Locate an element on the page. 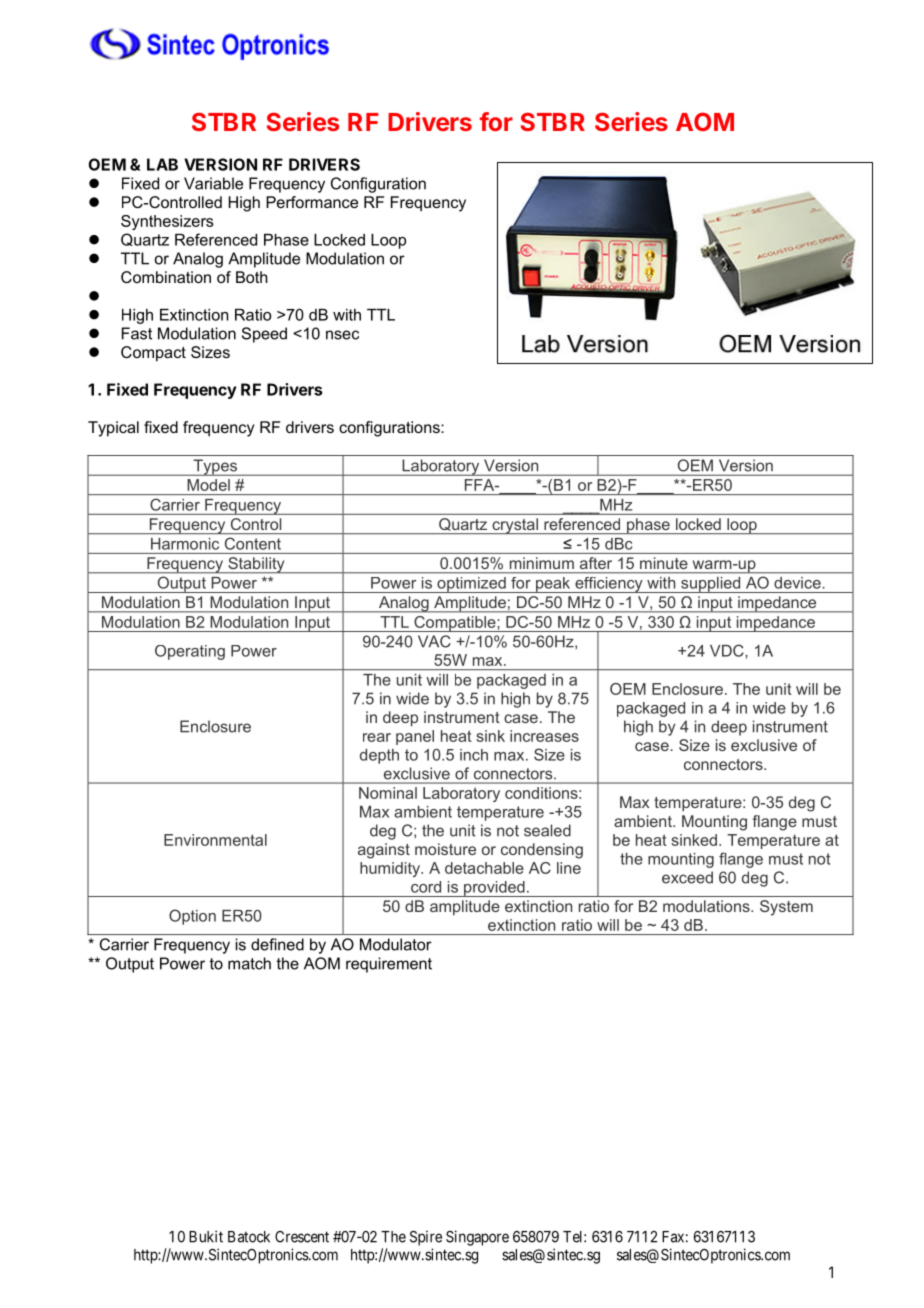 The height and width of the image is (1308, 924). optimized is located at coordinates (471, 585).
